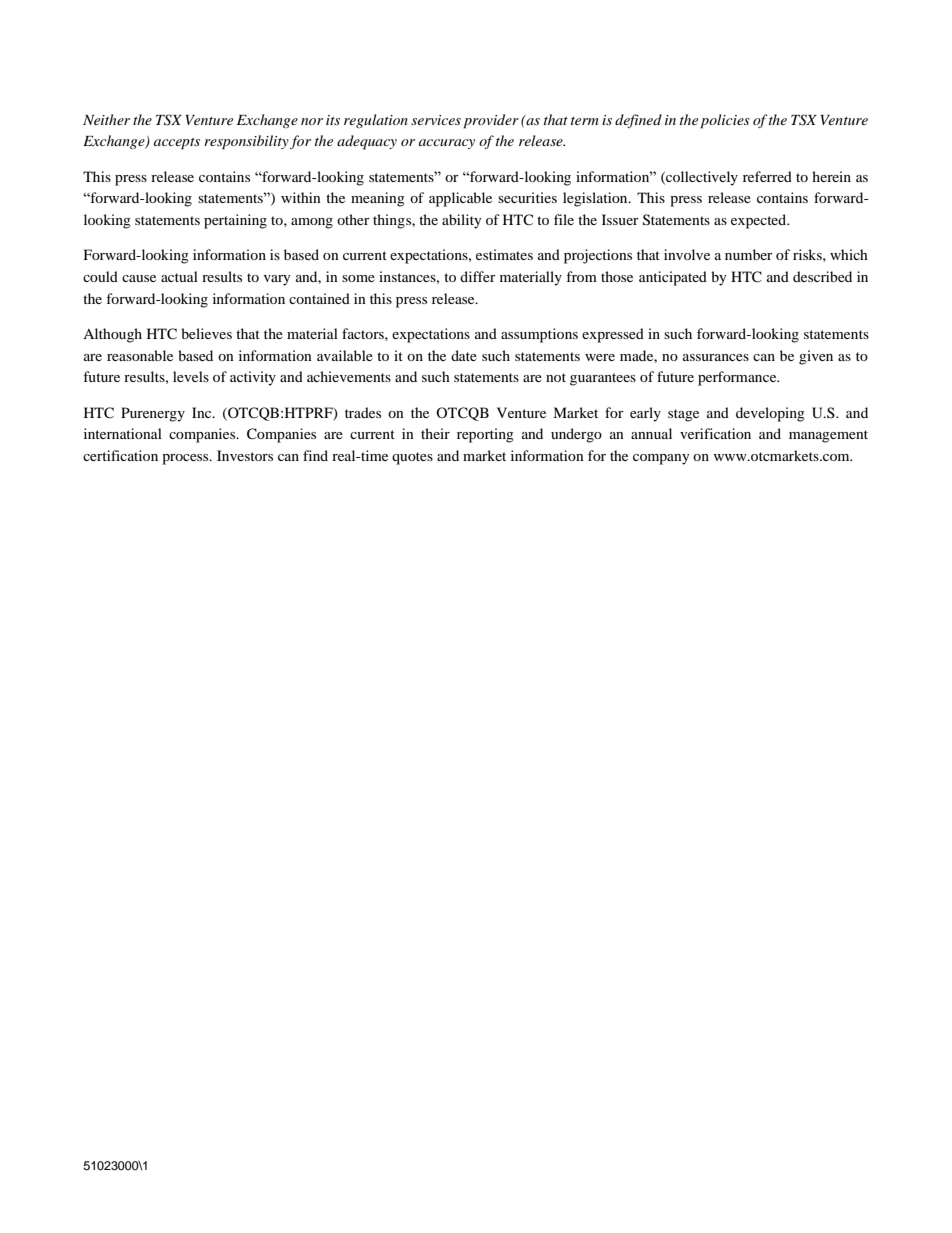 Image resolution: width=952 pixels, height=1233 pixels. Describe the element at coordinates (301, 197) in the document. I see `within` at that location.
